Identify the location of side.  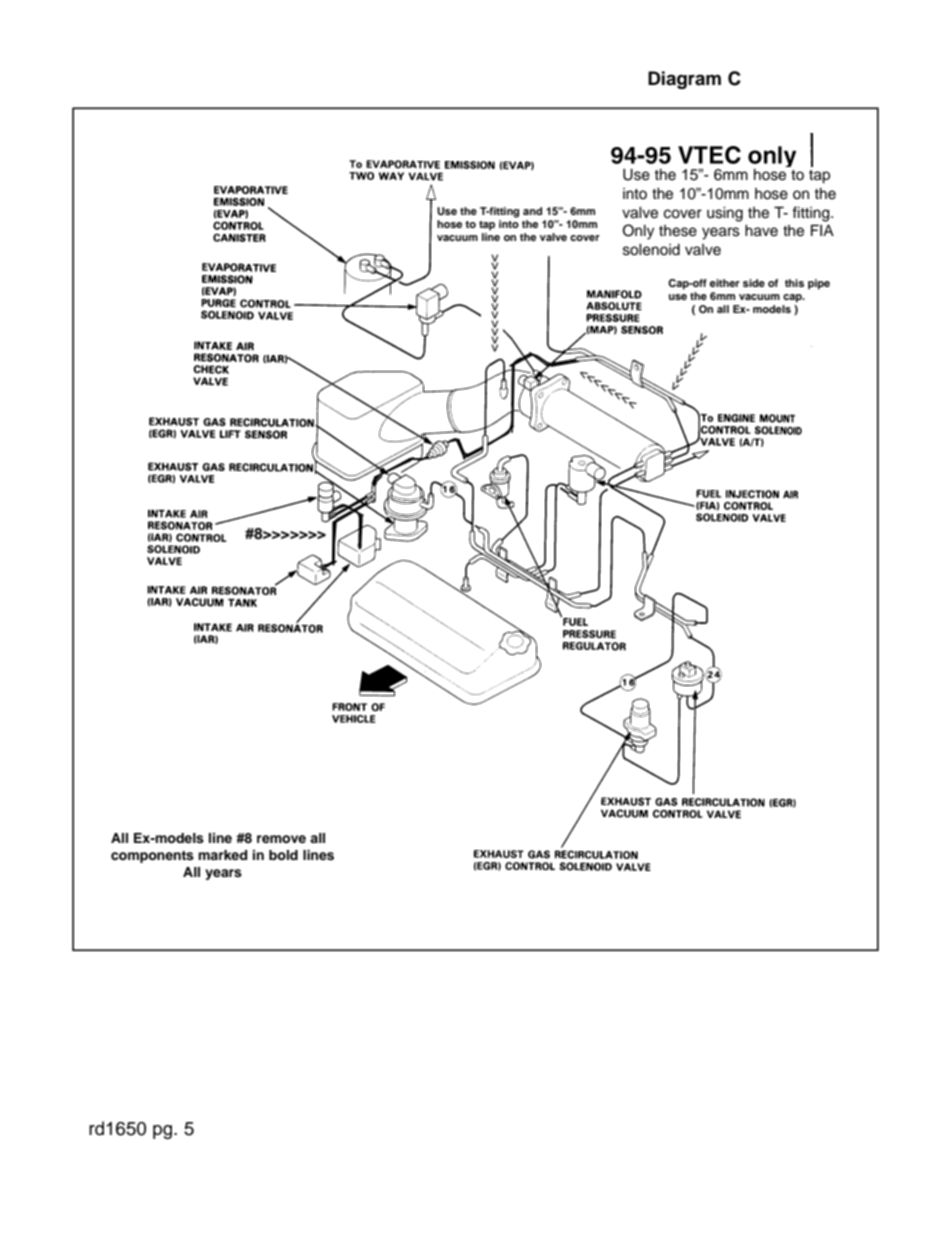
(754, 283).
